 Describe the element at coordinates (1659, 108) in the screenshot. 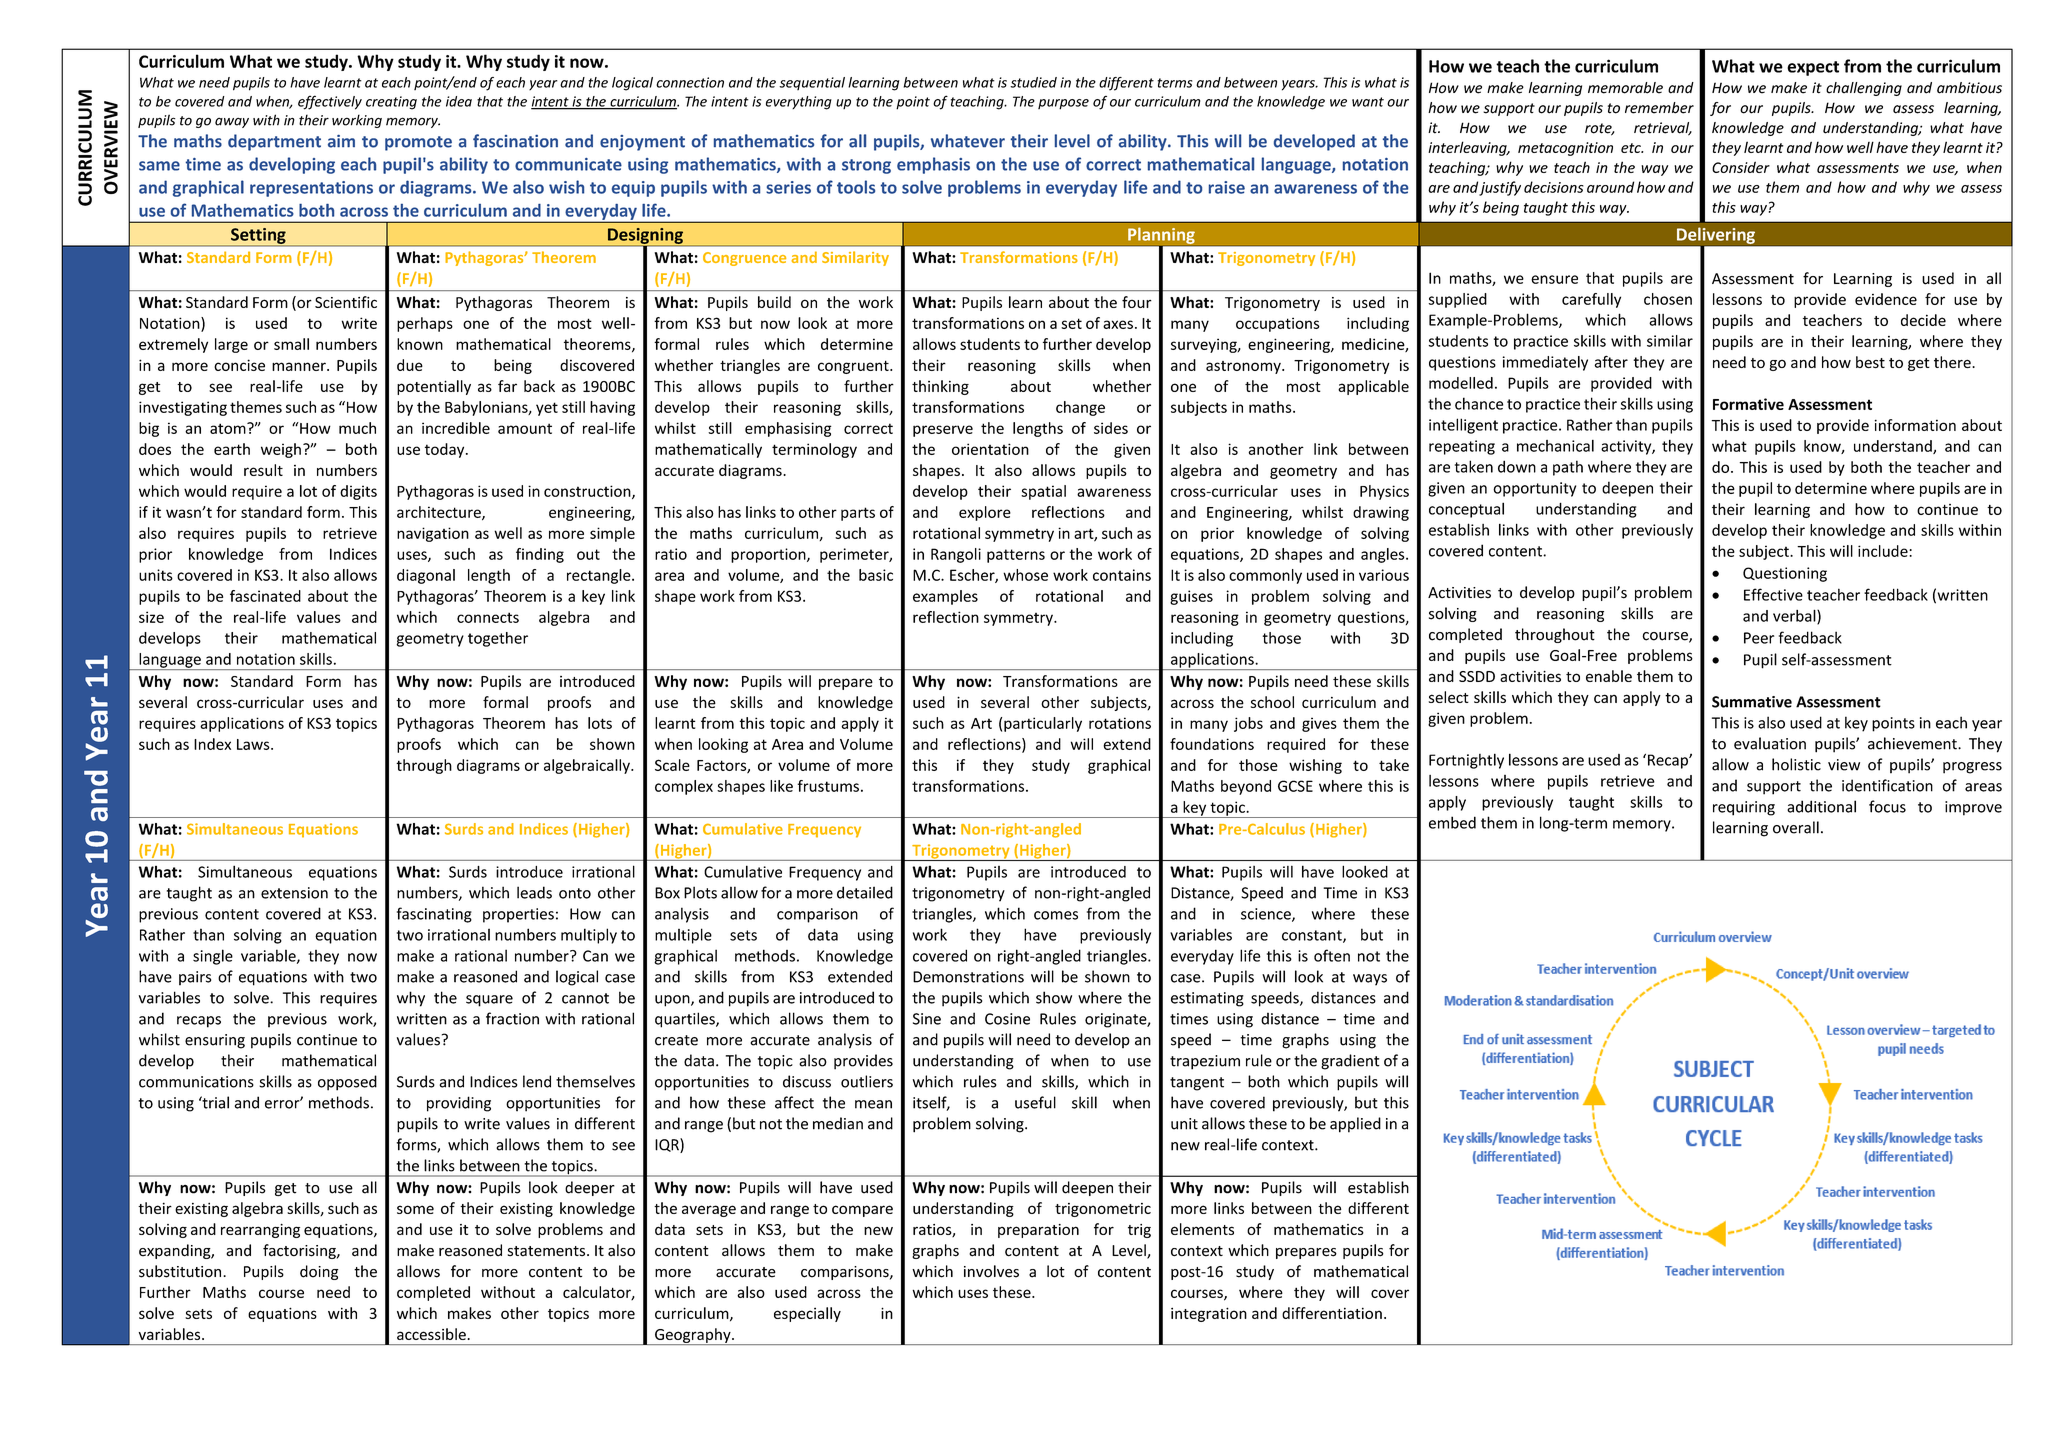

I see `remember` at that location.
